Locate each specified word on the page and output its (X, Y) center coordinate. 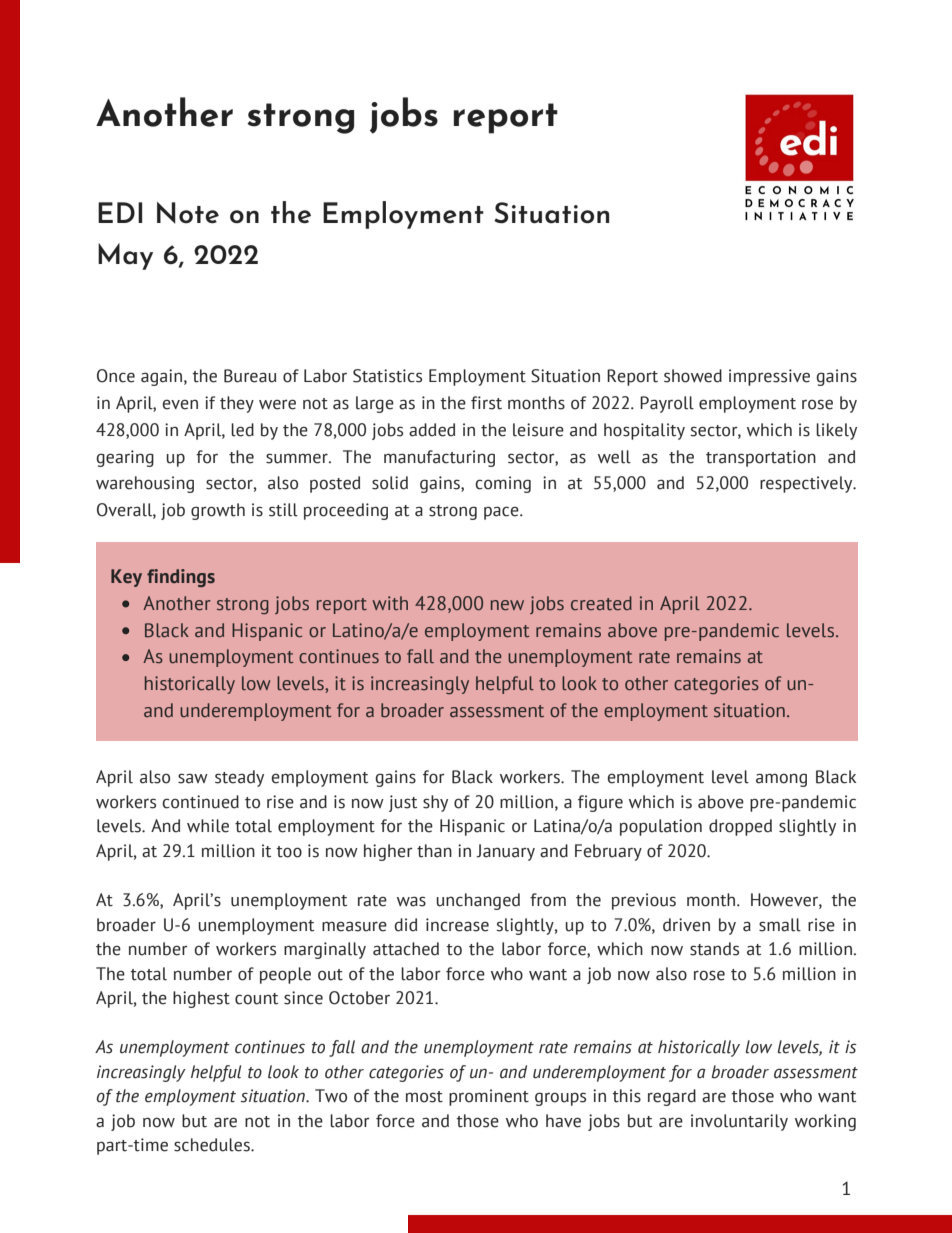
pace (502, 513)
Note (188, 213)
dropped (740, 827)
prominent (489, 1097)
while (208, 826)
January (505, 852)
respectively (807, 484)
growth (218, 511)
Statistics (387, 376)
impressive (769, 377)
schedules (213, 1145)
